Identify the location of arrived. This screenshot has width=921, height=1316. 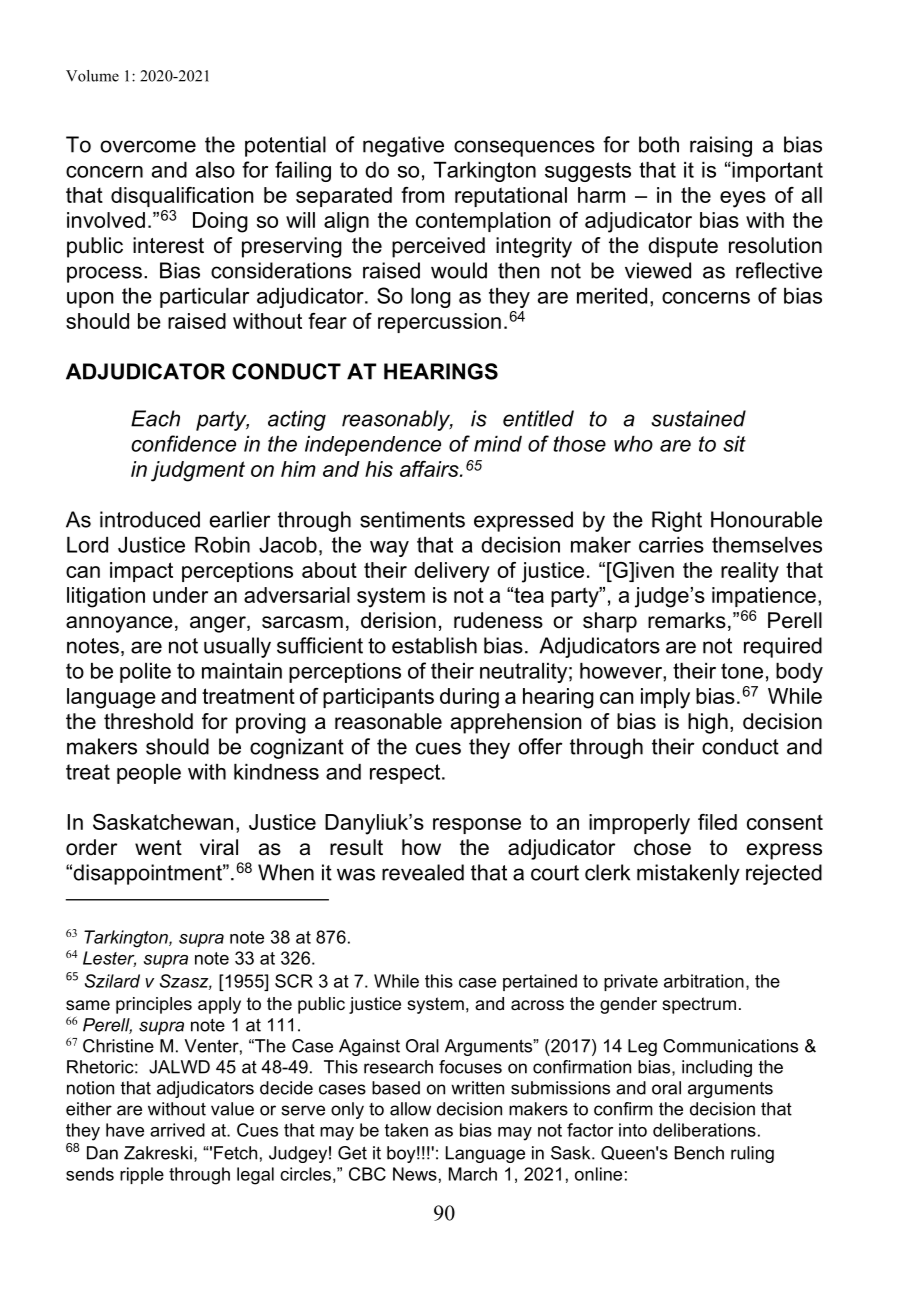
(177, 1130).
